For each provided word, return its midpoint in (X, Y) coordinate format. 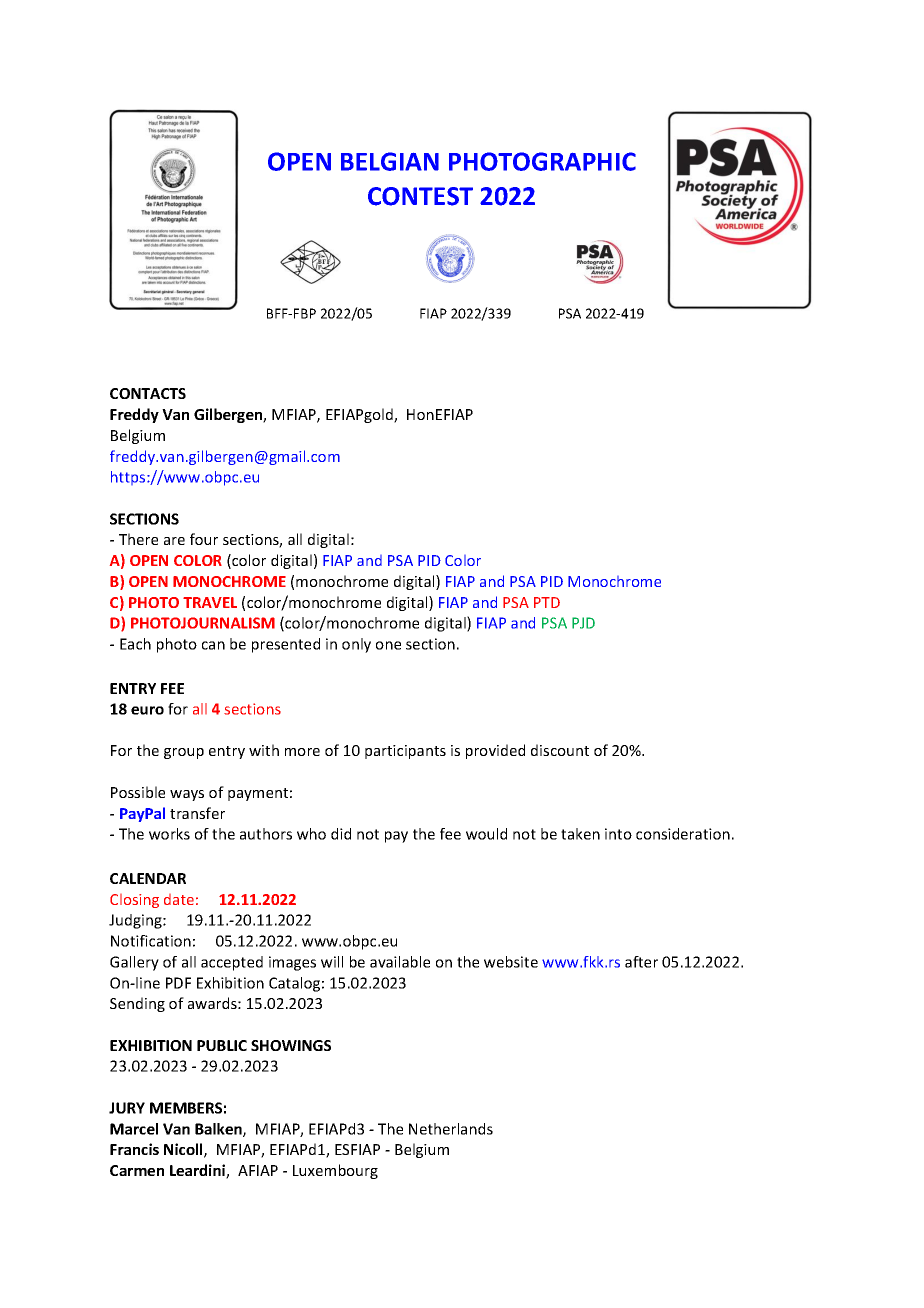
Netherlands (451, 1129)
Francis (134, 1149)
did (341, 834)
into (618, 834)
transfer (197, 813)
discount (560, 750)
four (204, 539)
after (641, 962)
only (356, 645)
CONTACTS (148, 393)
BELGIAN (390, 161)
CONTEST (420, 196)
